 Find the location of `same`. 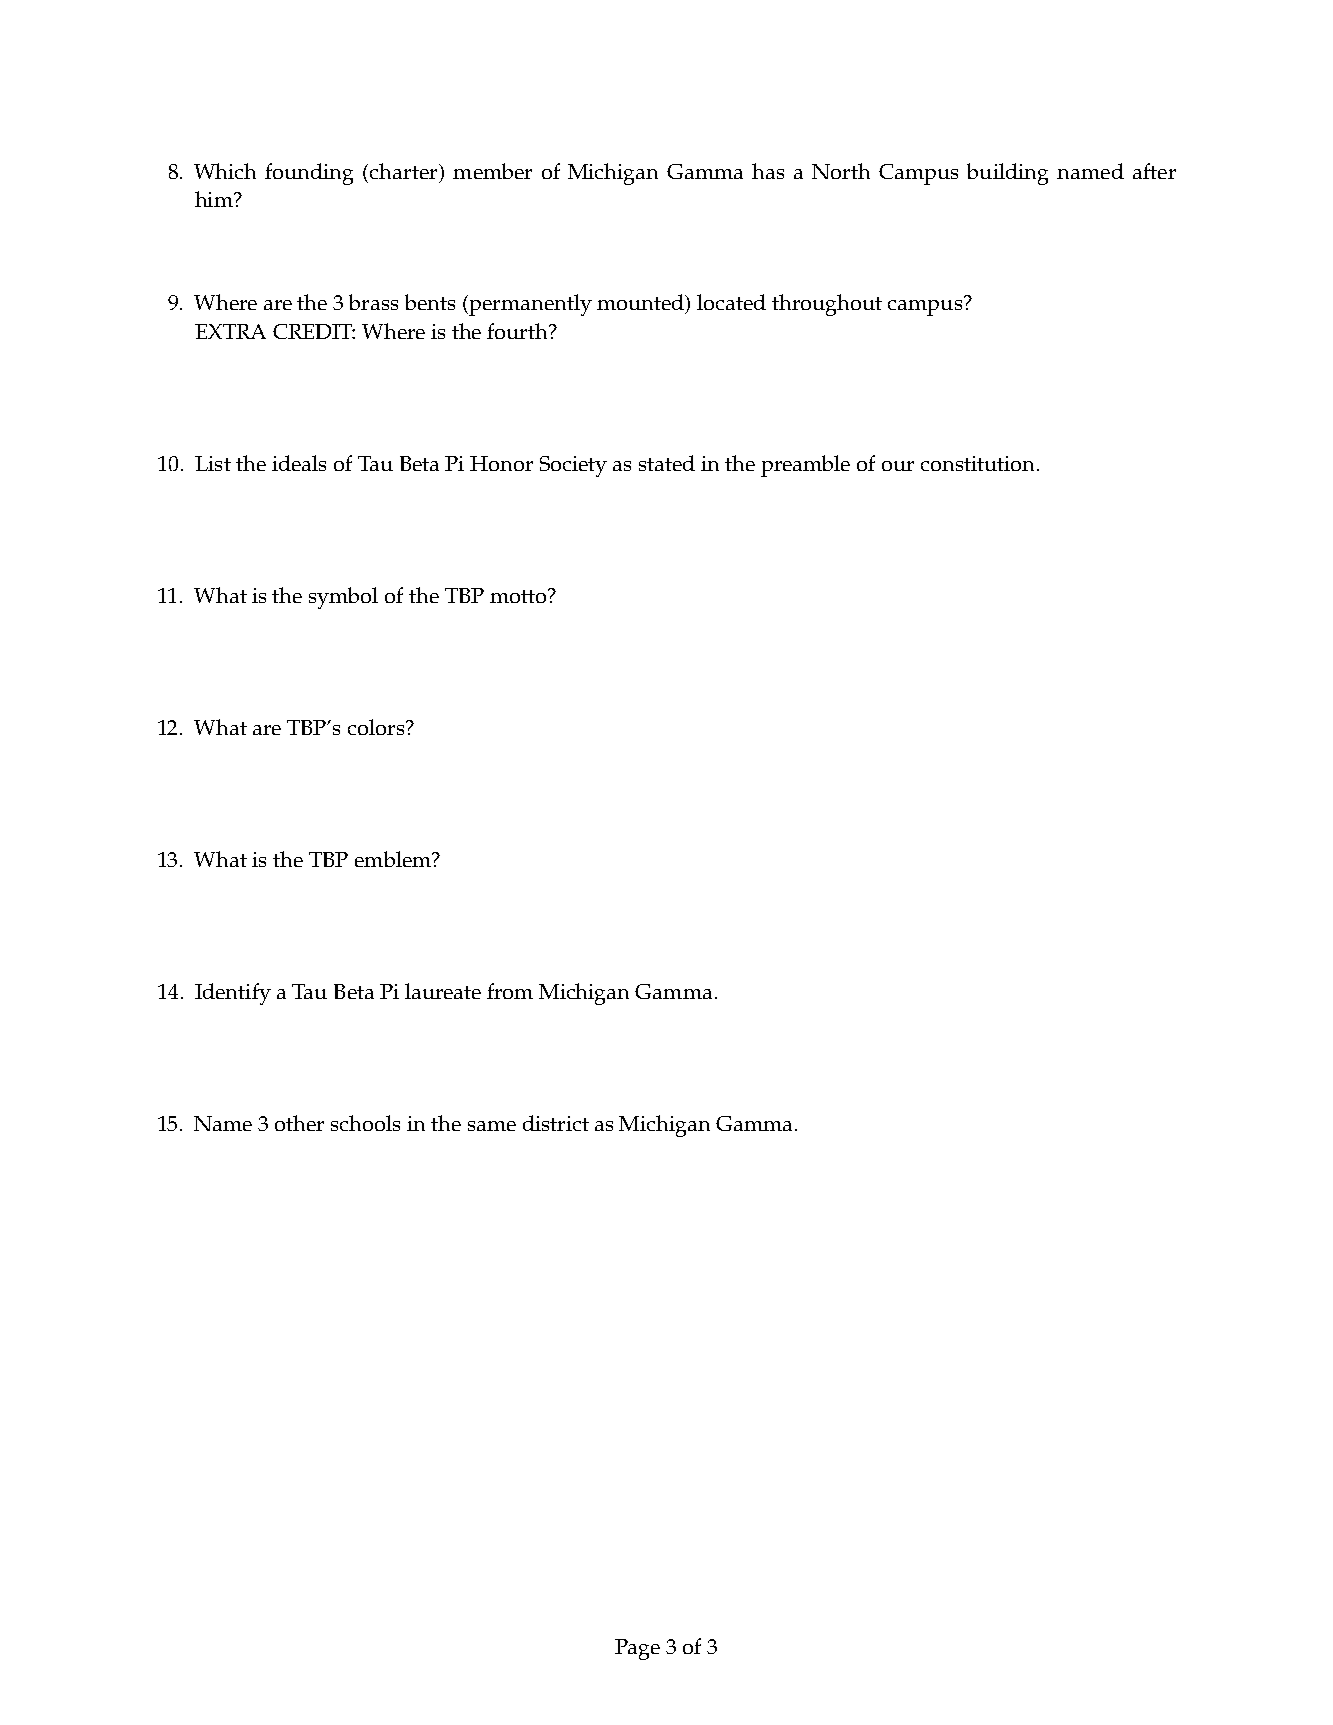

same is located at coordinates (492, 1126).
